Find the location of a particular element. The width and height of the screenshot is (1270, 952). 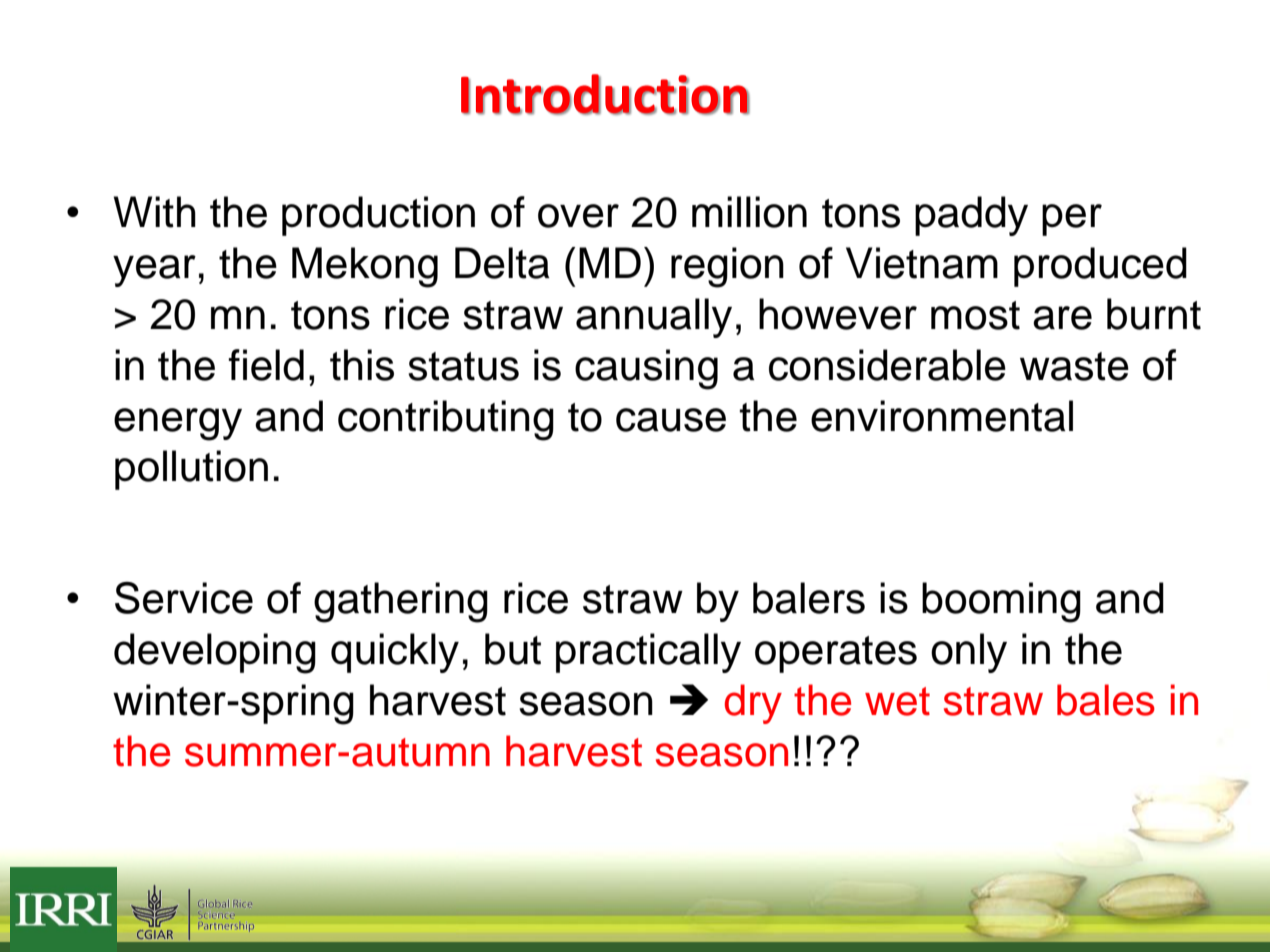

production is located at coordinates (378, 216).
